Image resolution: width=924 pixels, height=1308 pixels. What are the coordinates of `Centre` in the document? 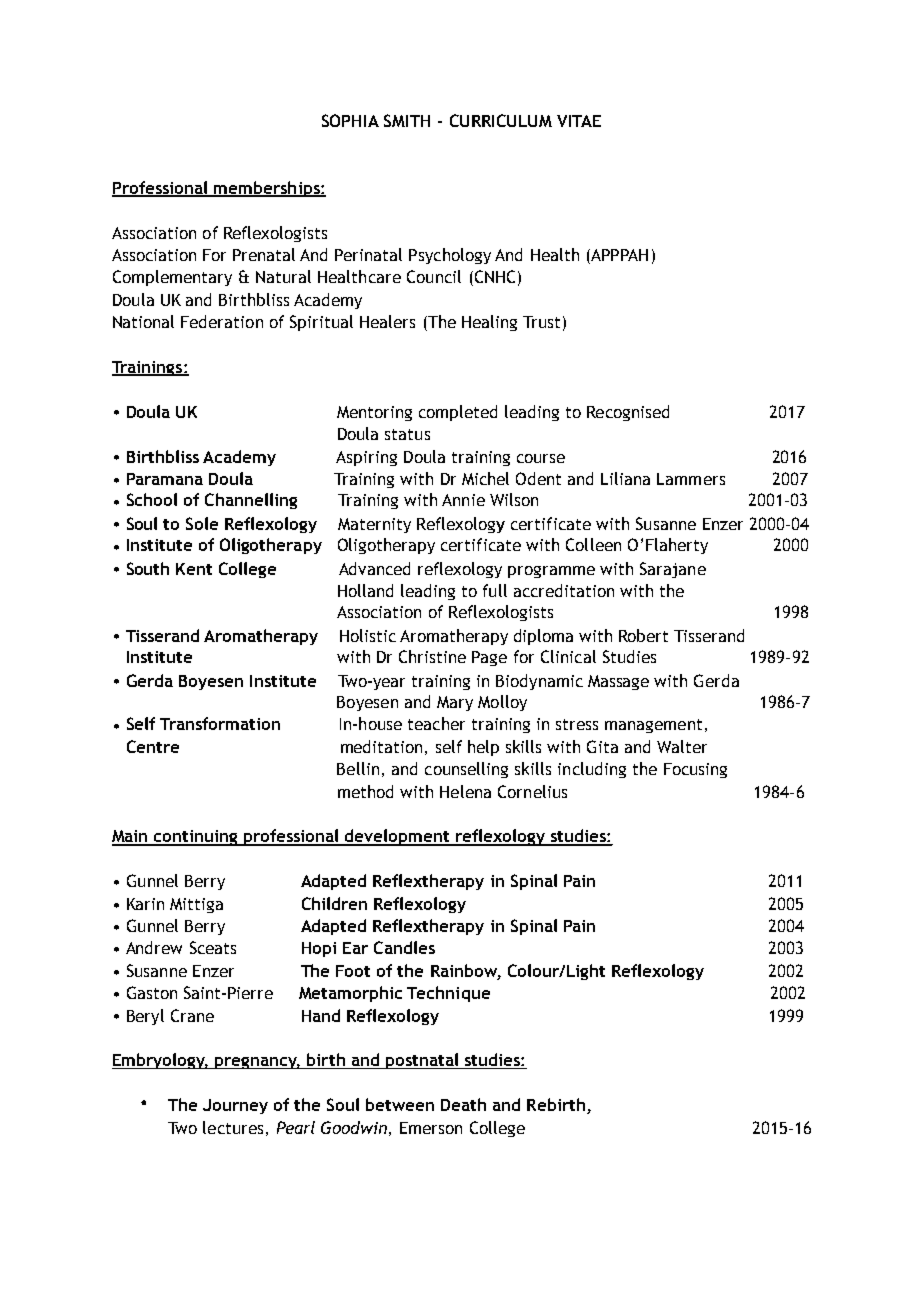 It's located at (153, 746).
